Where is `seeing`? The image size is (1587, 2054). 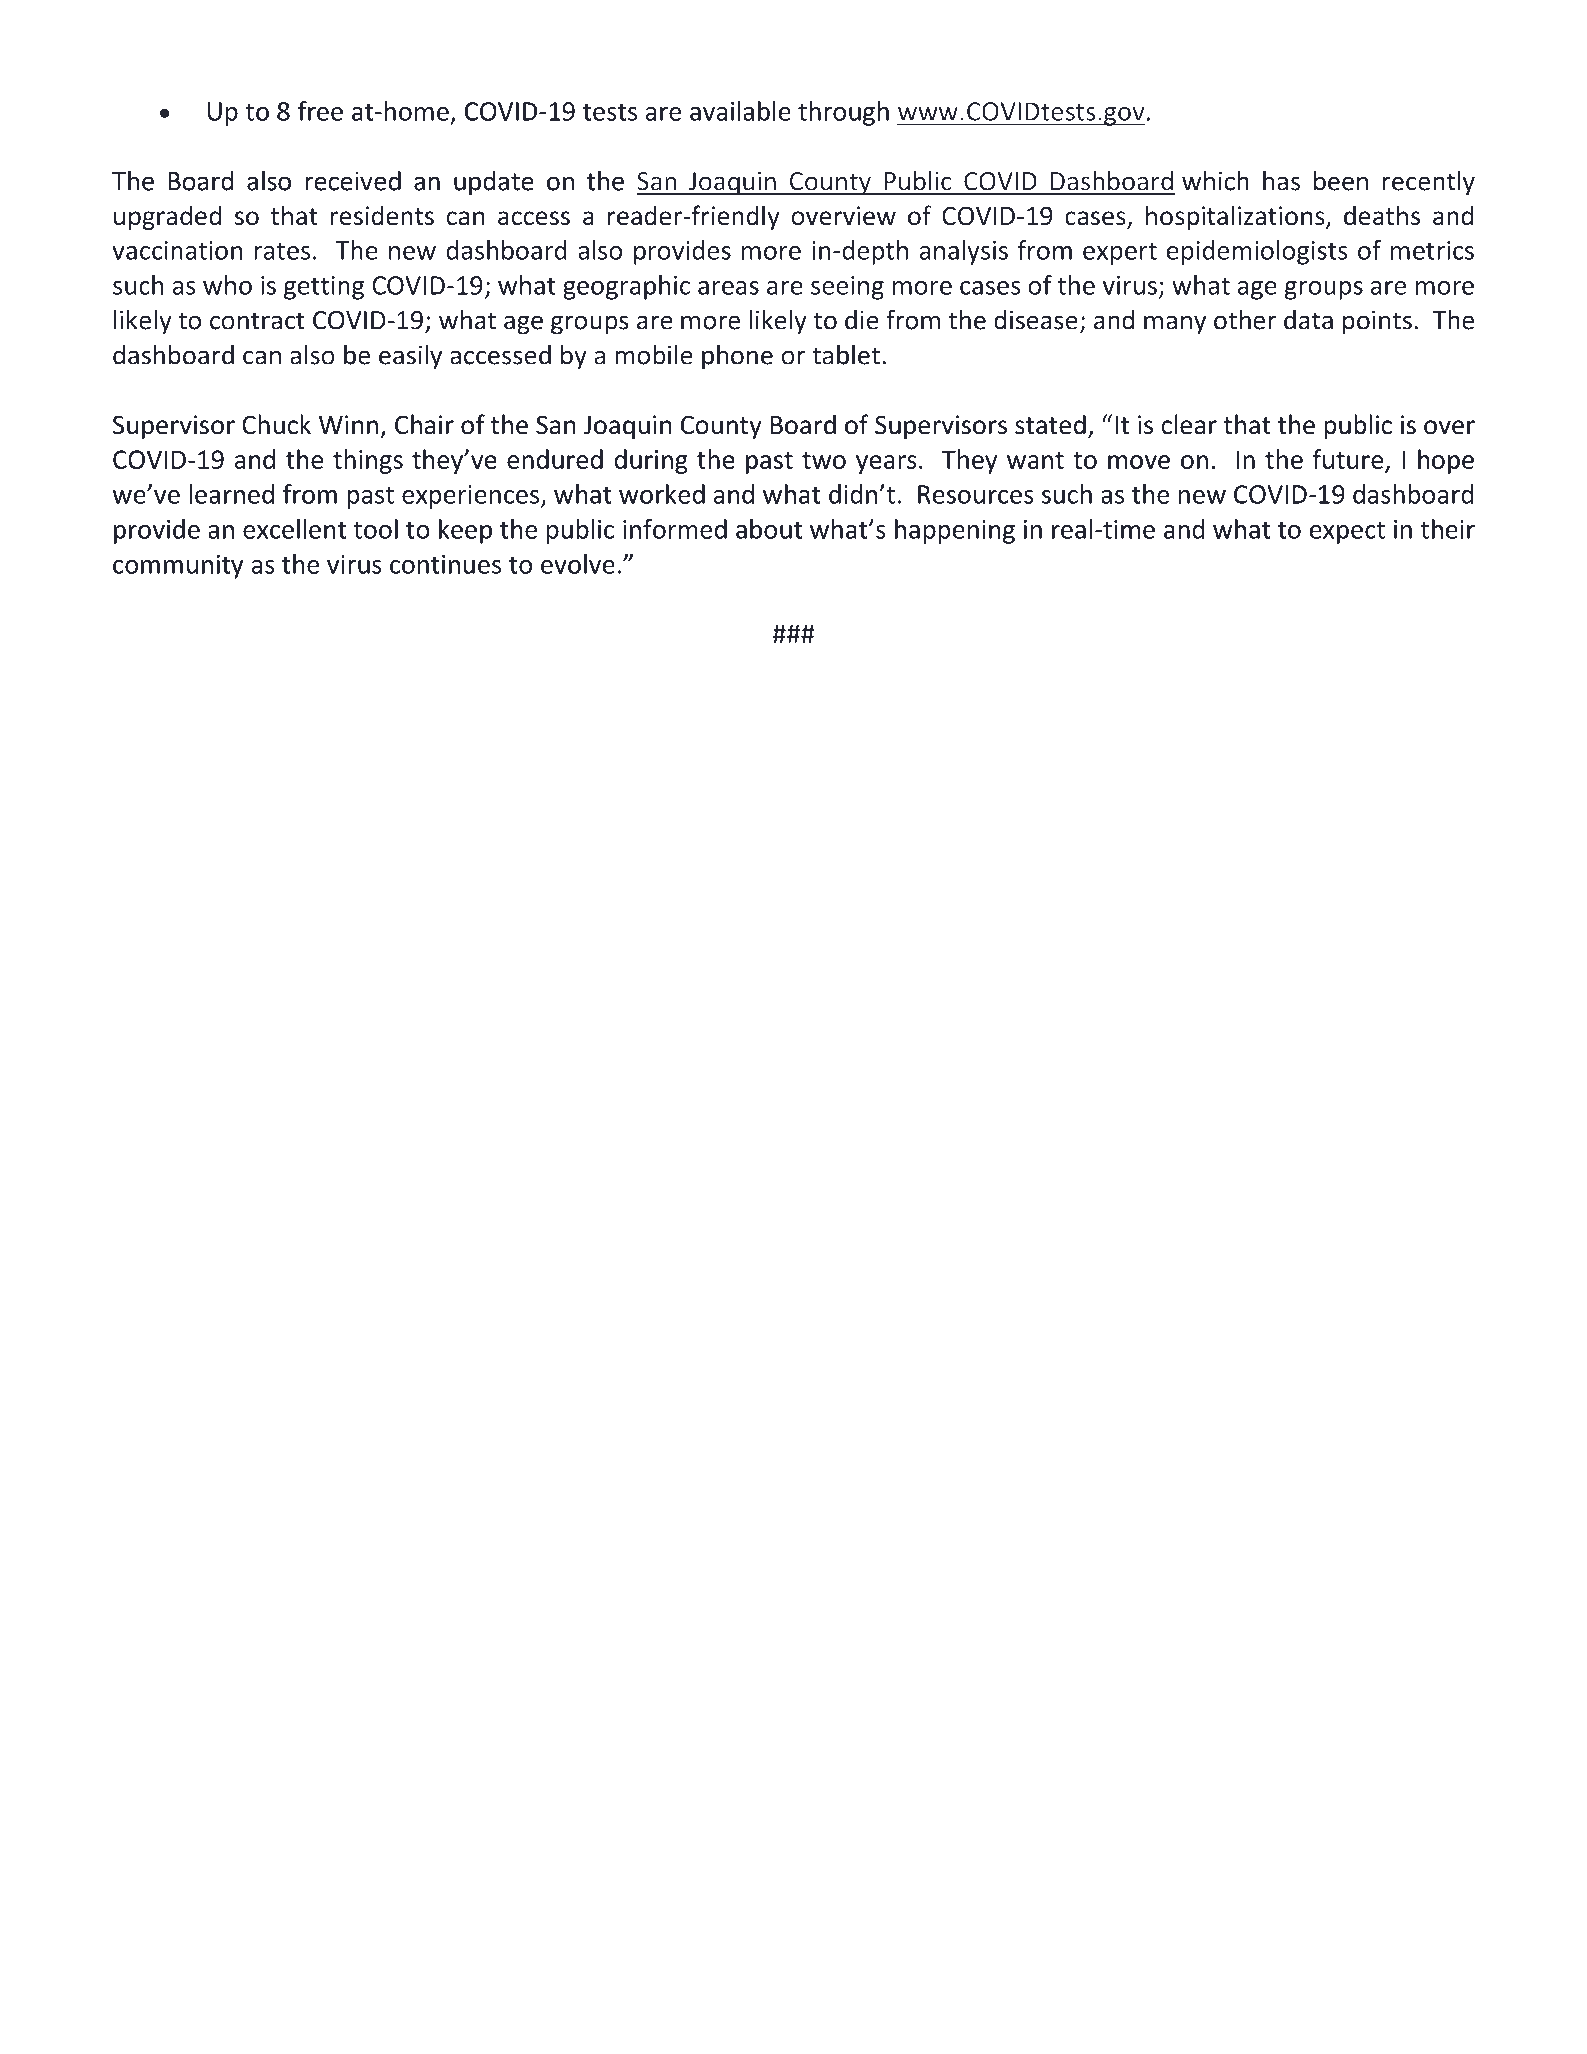 seeing is located at coordinates (847, 288).
